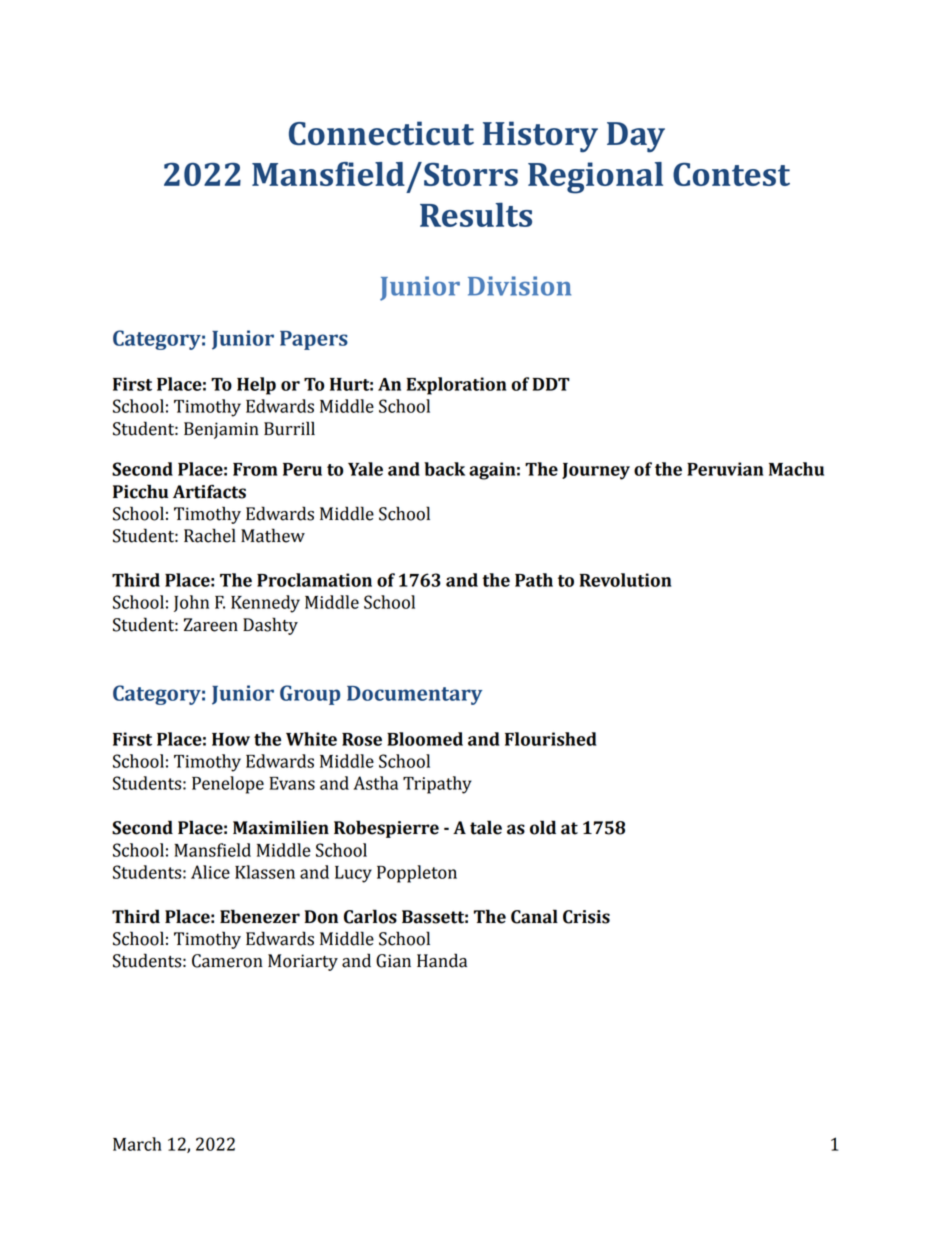  Describe the element at coordinates (381, 133) in the screenshot. I see `Connecticut` at that location.
